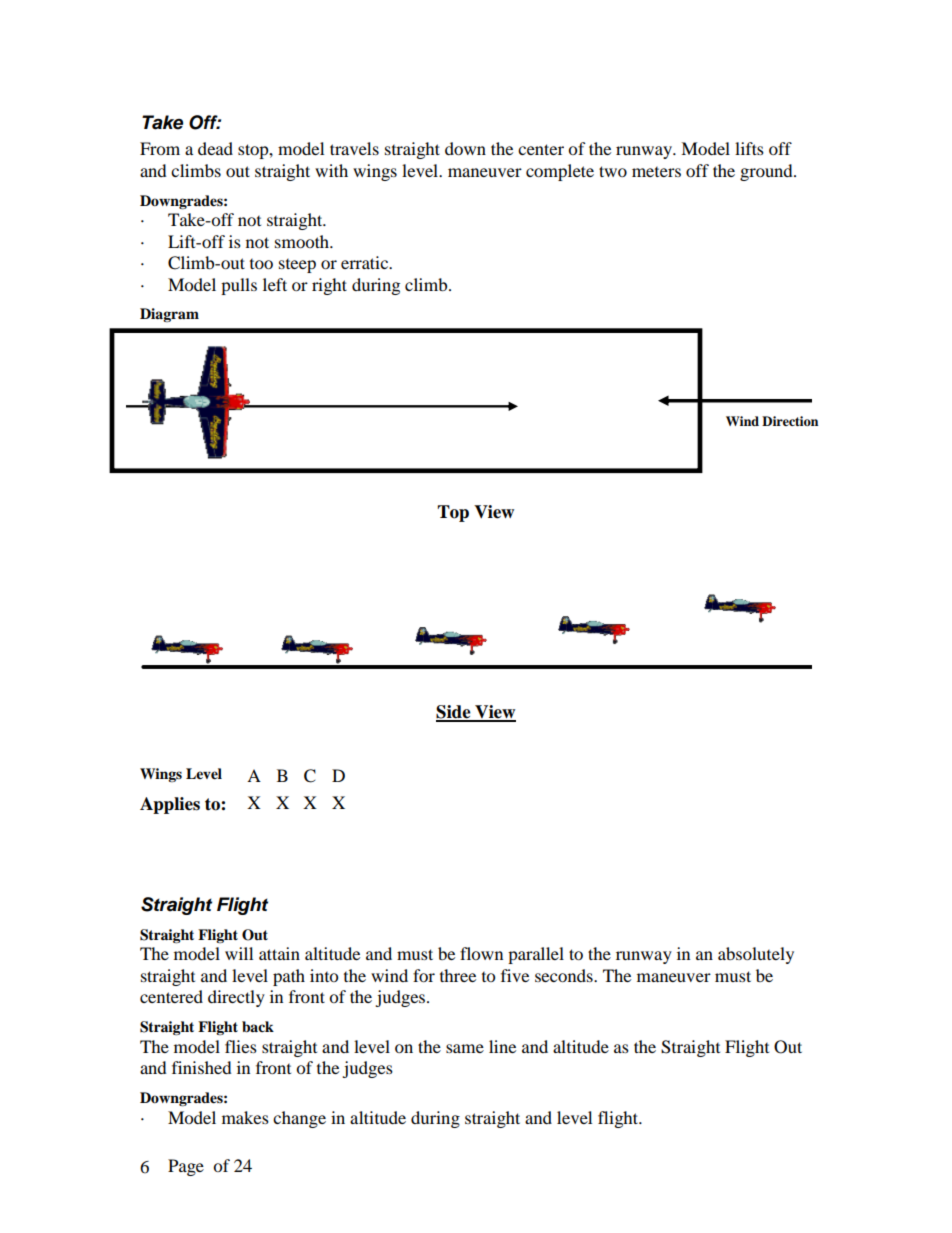 This image has width=952, height=1233. What do you see at coordinates (565, 975) in the image?
I see `seconds` at bounding box center [565, 975].
